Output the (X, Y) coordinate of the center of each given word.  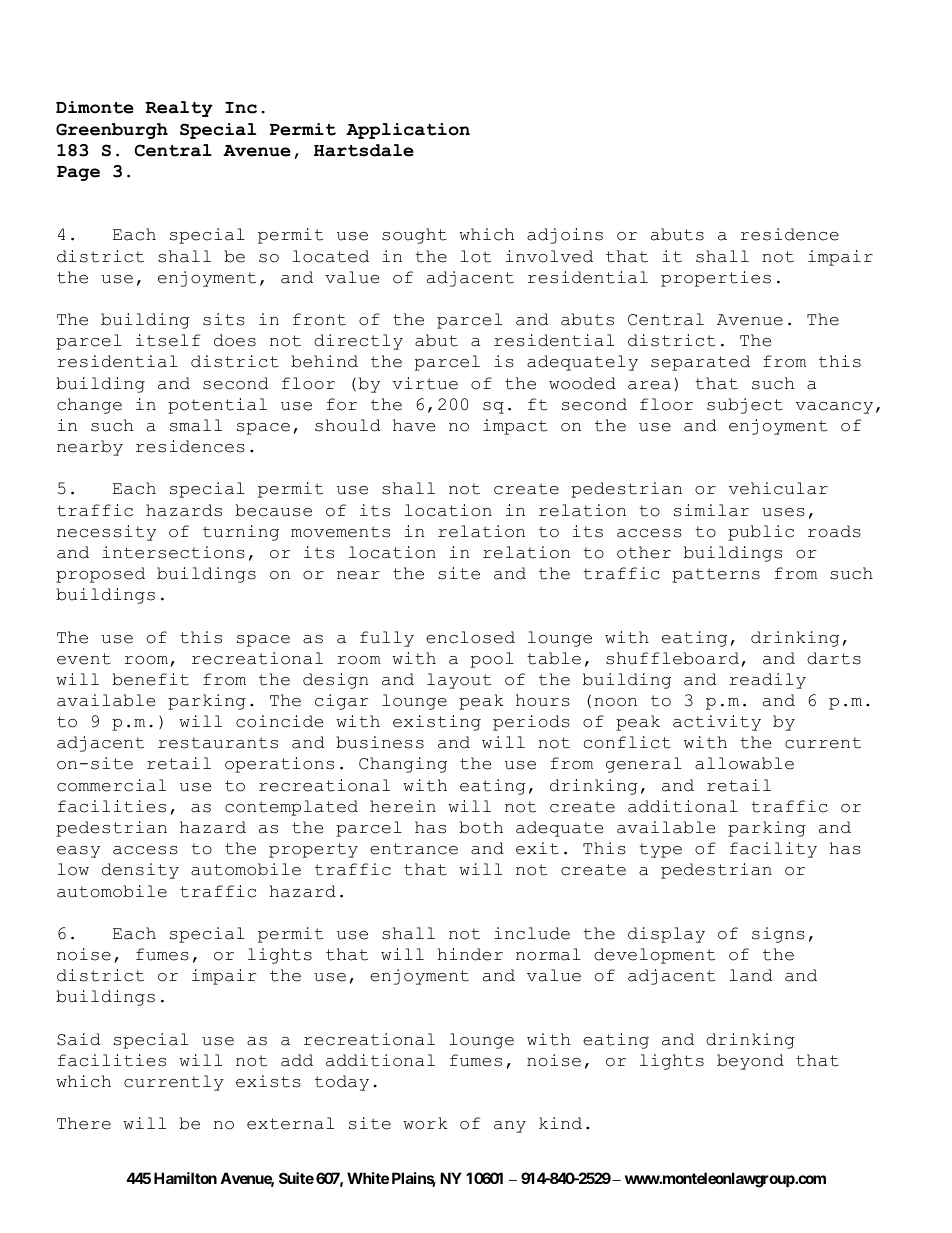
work (425, 1123)
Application (408, 131)
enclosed (470, 637)
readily (767, 681)
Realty (179, 109)
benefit (150, 679)
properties (716, 279)
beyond (750, 1062)
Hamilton (185, 1178)
